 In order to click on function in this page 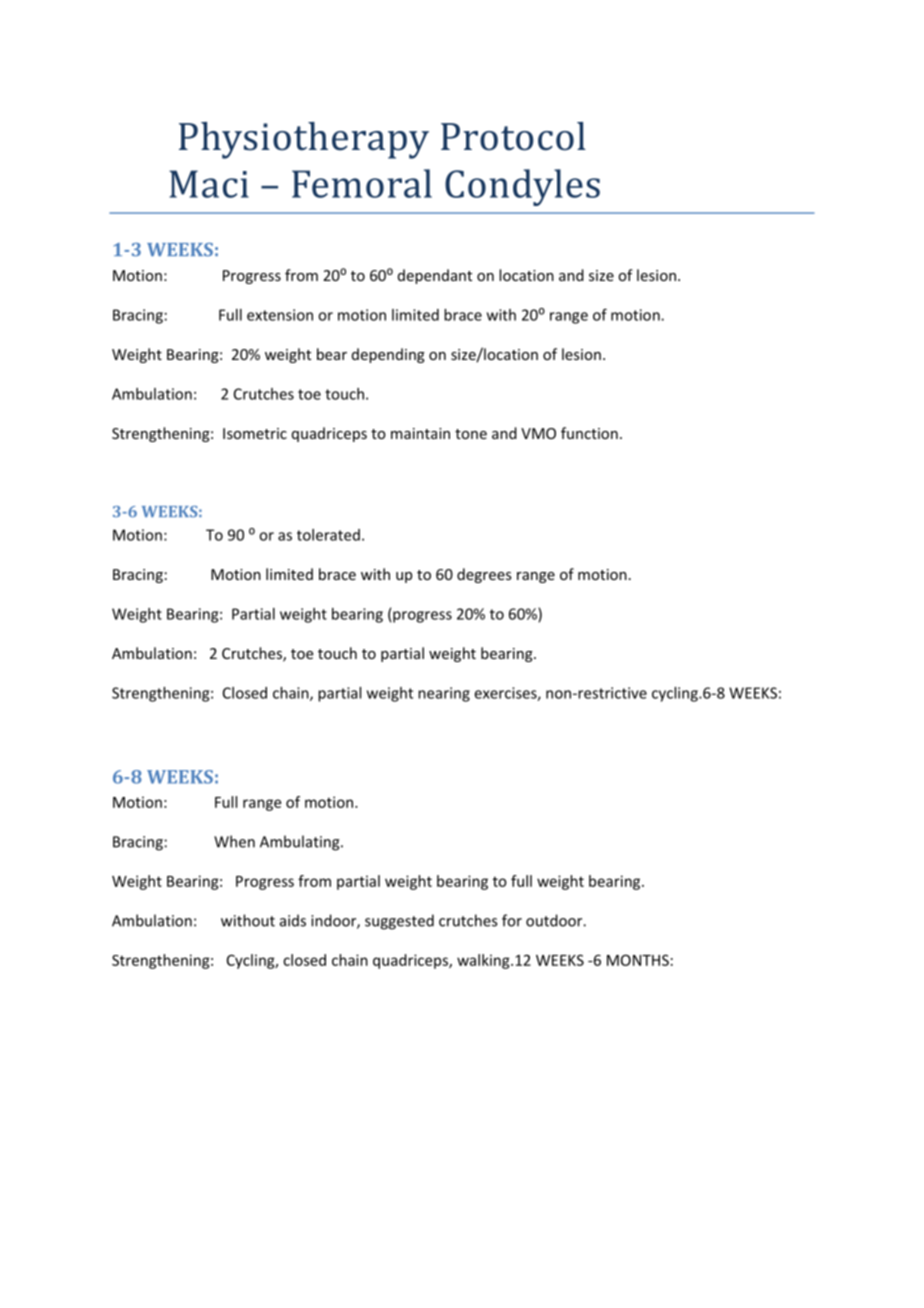, I will do `click(589, 433)`.
